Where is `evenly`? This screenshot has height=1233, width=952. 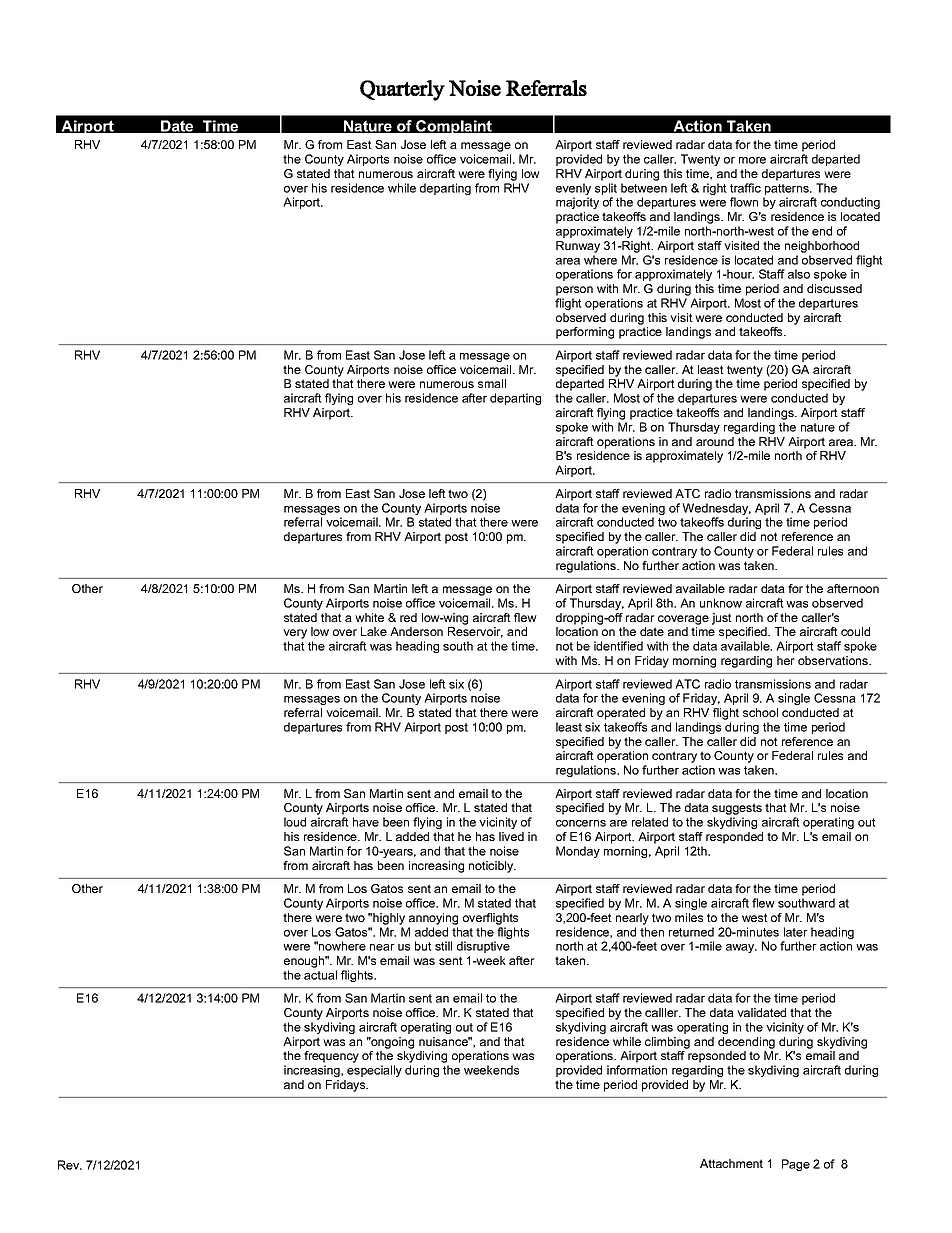
evenly is located at coordinates (573, 190).
